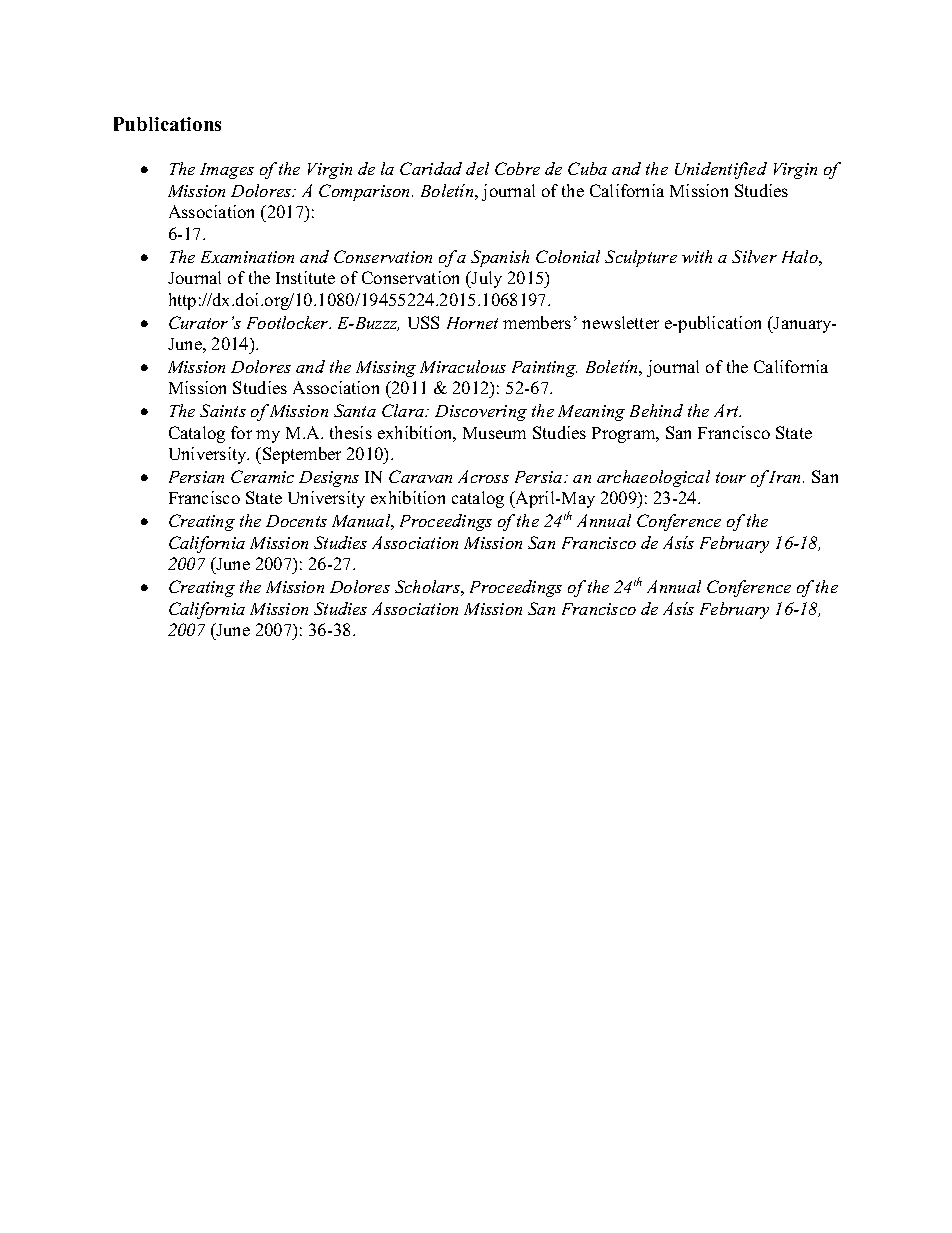 The image size is (952, 1233). I want to click on Images, so click(227, 171).
